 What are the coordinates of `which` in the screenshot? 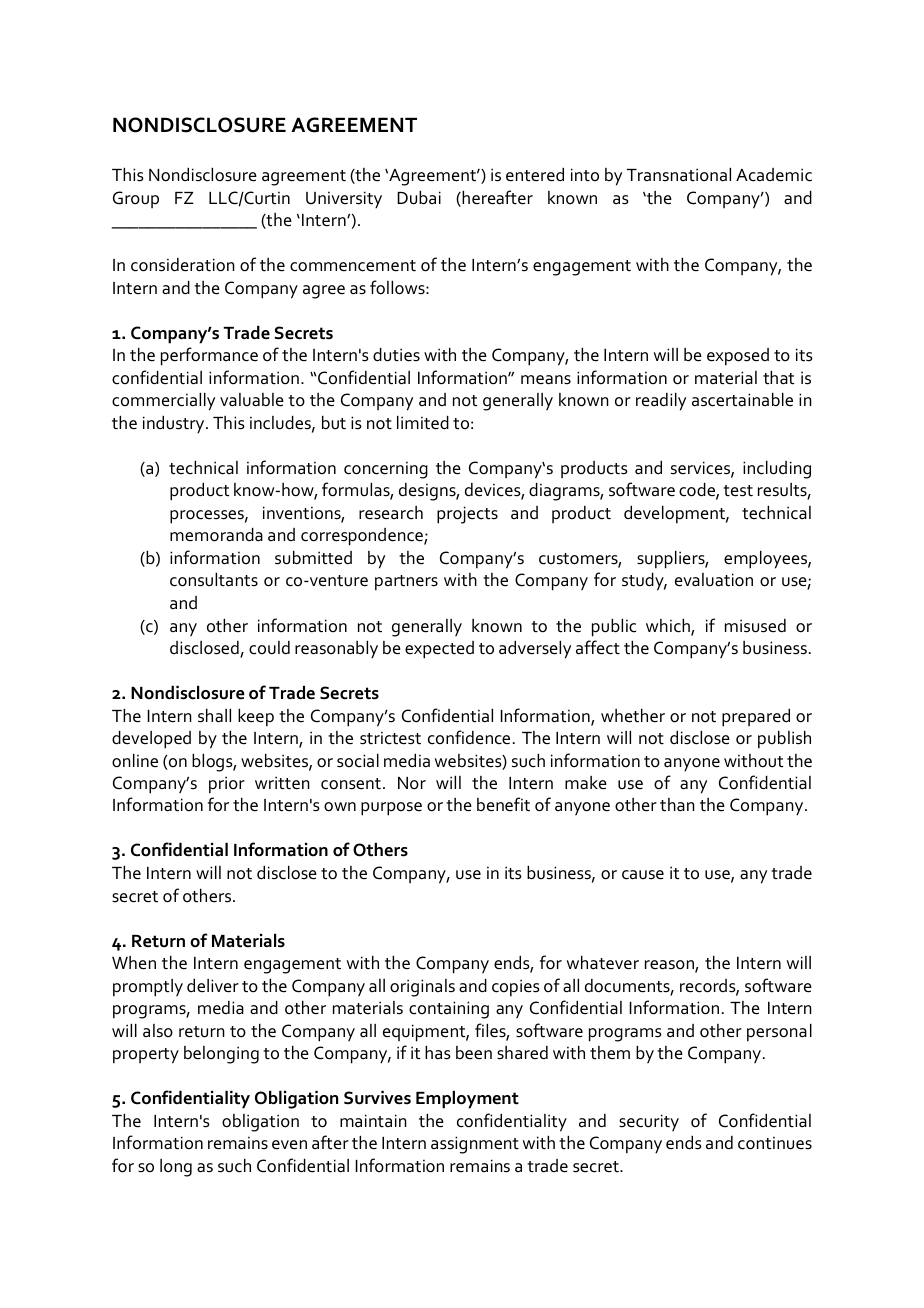 It's located at (669, 627).
